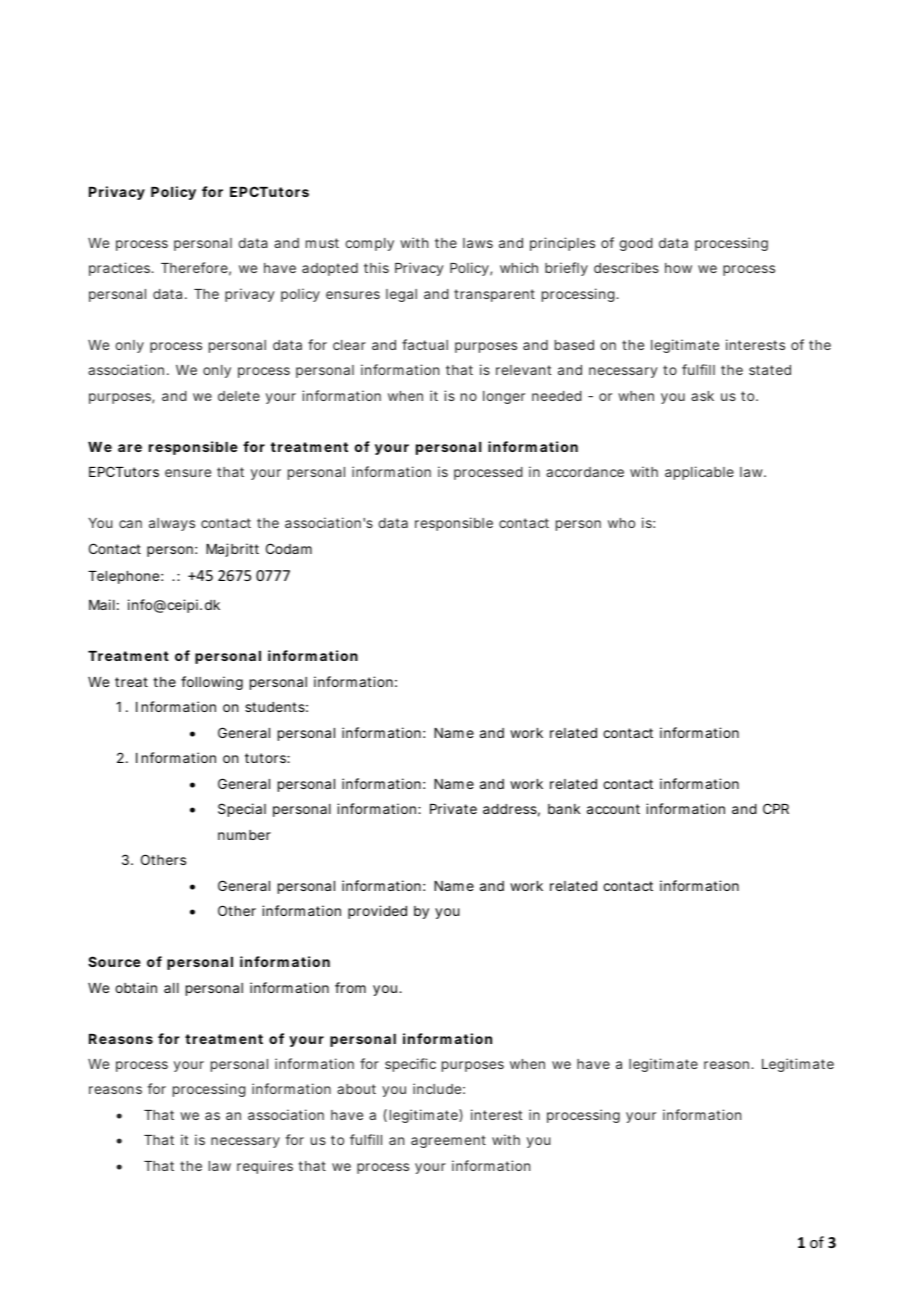 Image resolution: width=924 pixels, height=1308 pixels. Describe the element at coordinates (401, 295) in the document. I see `legal` at that location.
